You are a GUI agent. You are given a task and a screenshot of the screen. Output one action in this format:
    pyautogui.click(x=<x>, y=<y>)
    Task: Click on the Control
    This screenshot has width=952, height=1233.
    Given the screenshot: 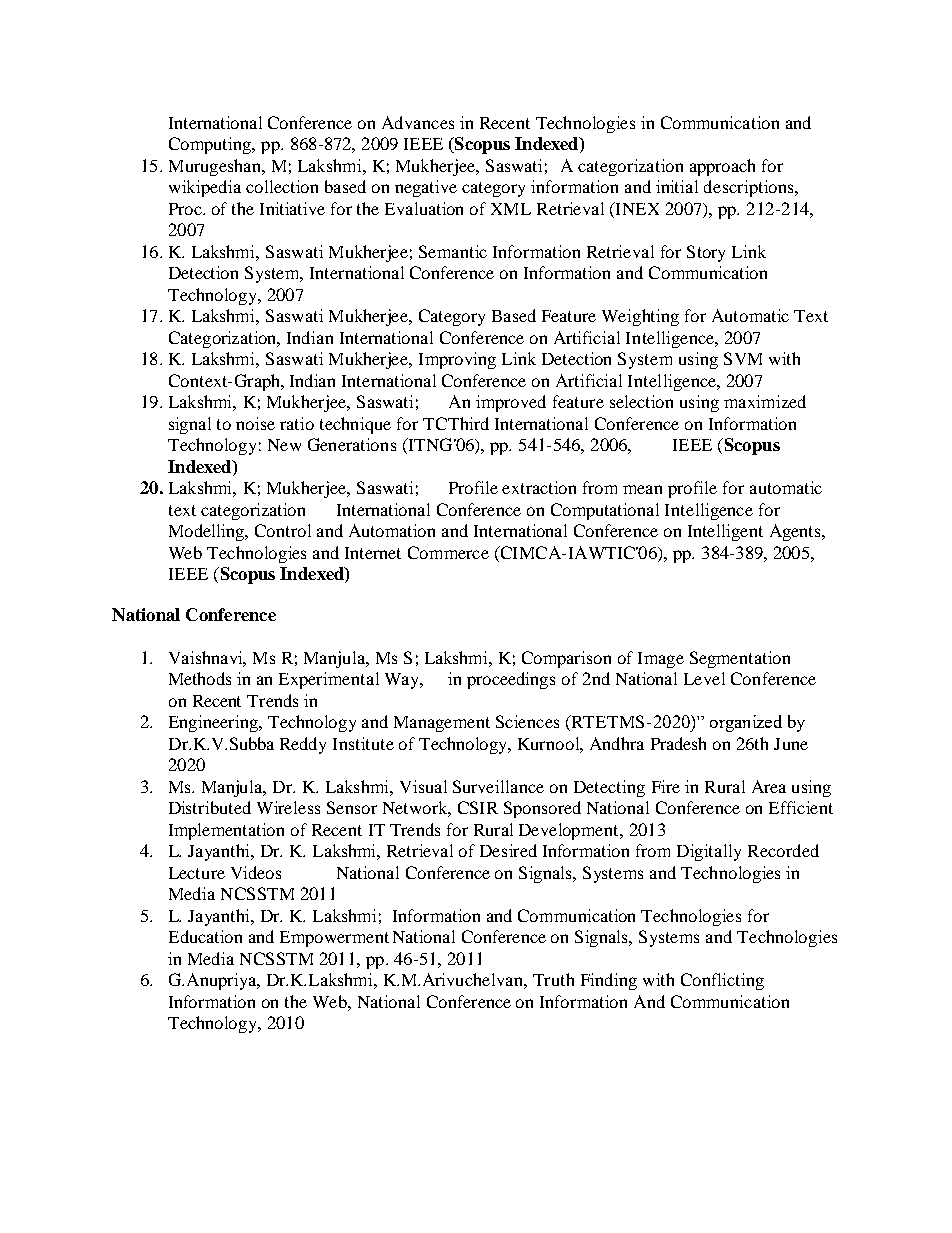 What is the action you would take?
    pyautogui.click(x=283, y=530)
